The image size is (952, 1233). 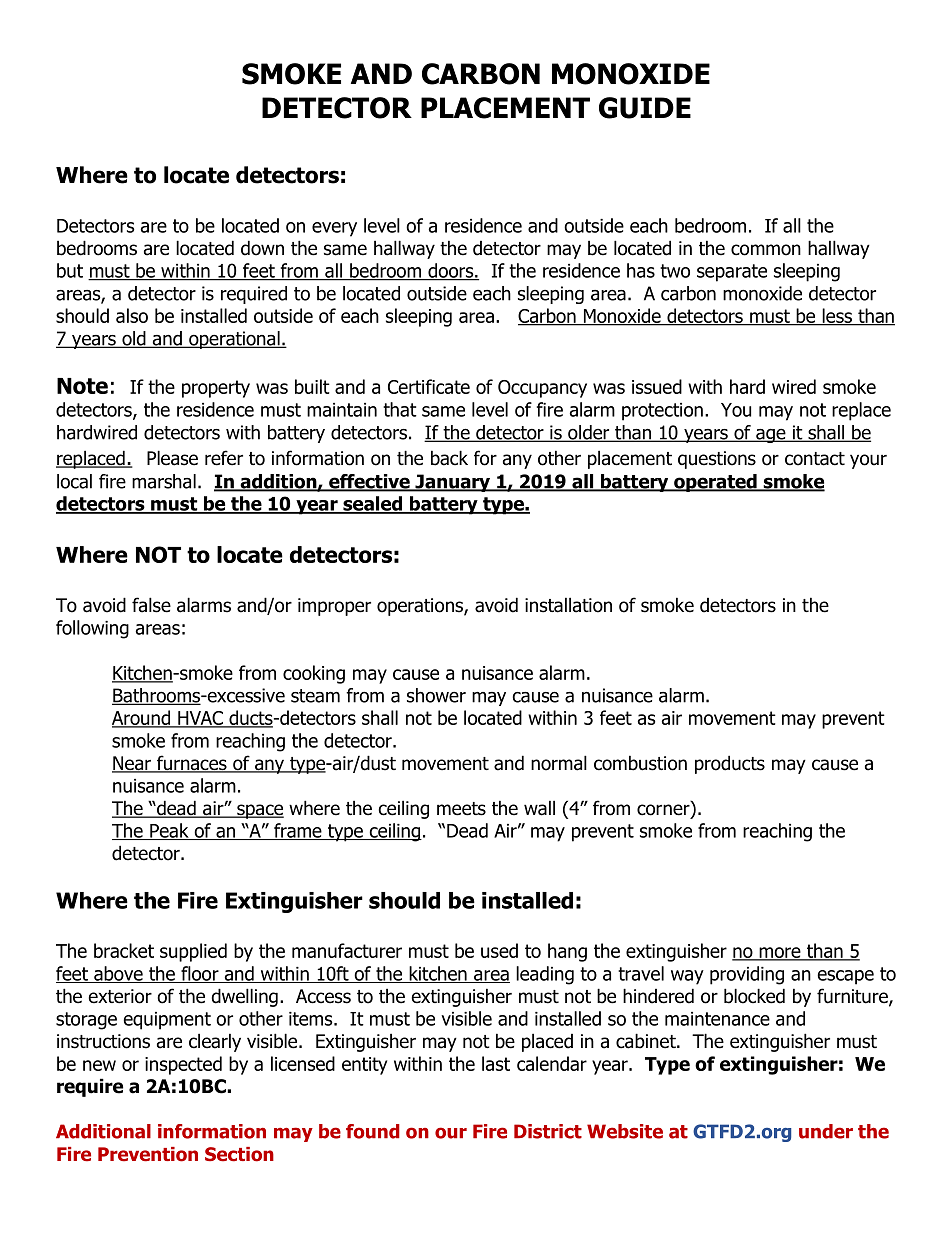 What do you see at coordinates (216, 389) in the document?
I see `property` at bounding box center [216, 389].
